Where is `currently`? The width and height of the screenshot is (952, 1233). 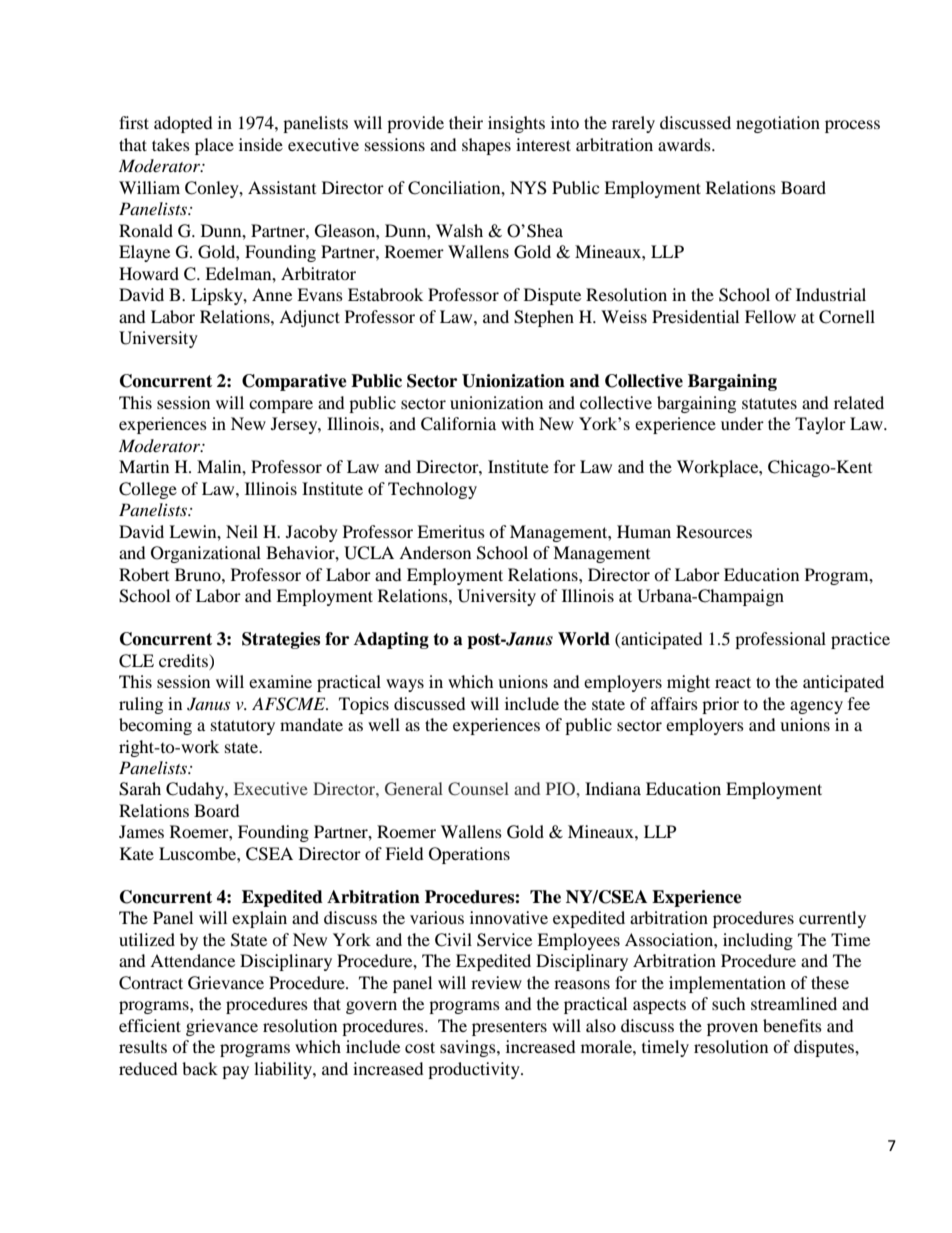 currently is located at coordinates (832, 919).
